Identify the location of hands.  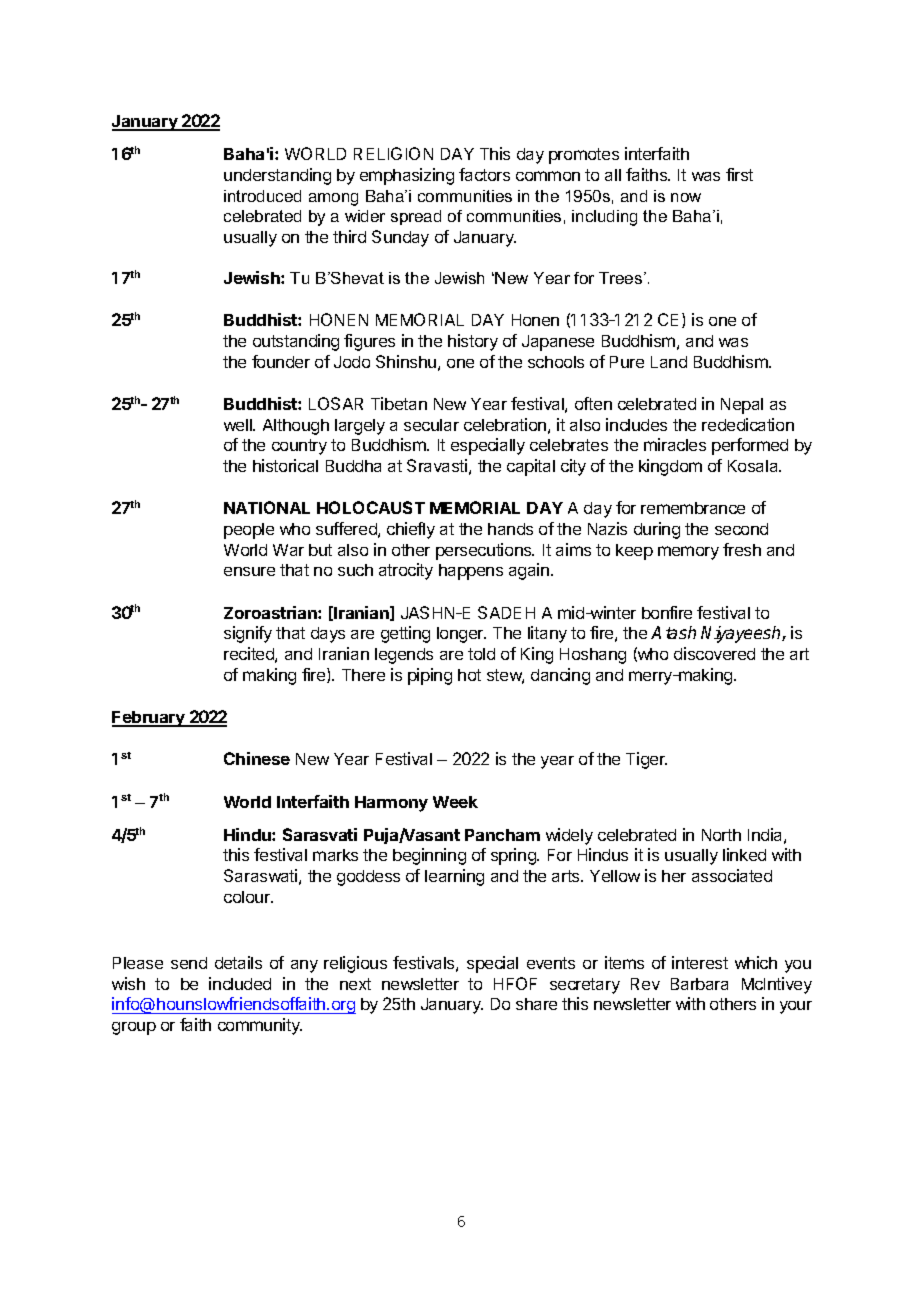
(510, 529).
